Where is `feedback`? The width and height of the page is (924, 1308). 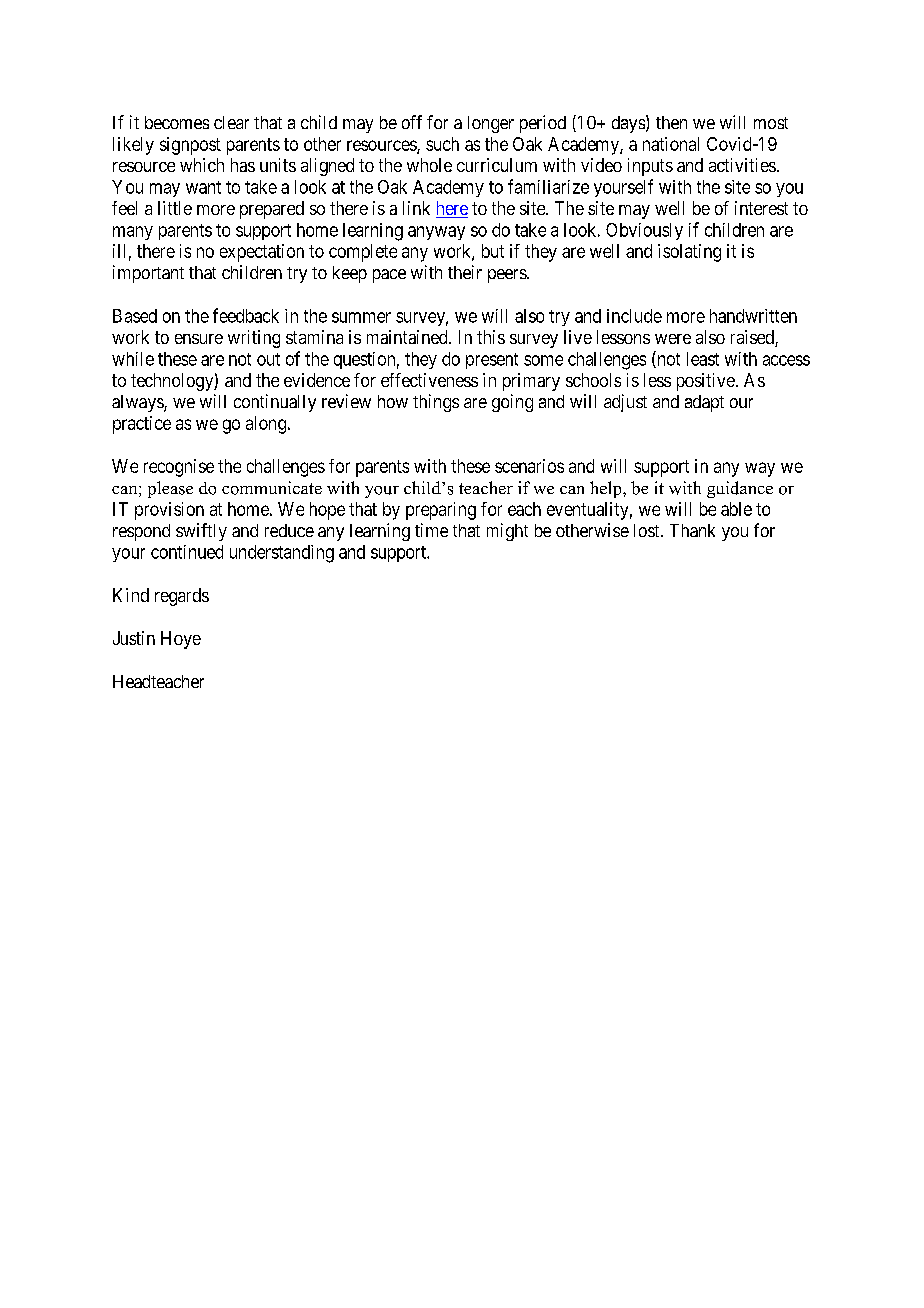 feedback is located at coordinates (246, 315).
